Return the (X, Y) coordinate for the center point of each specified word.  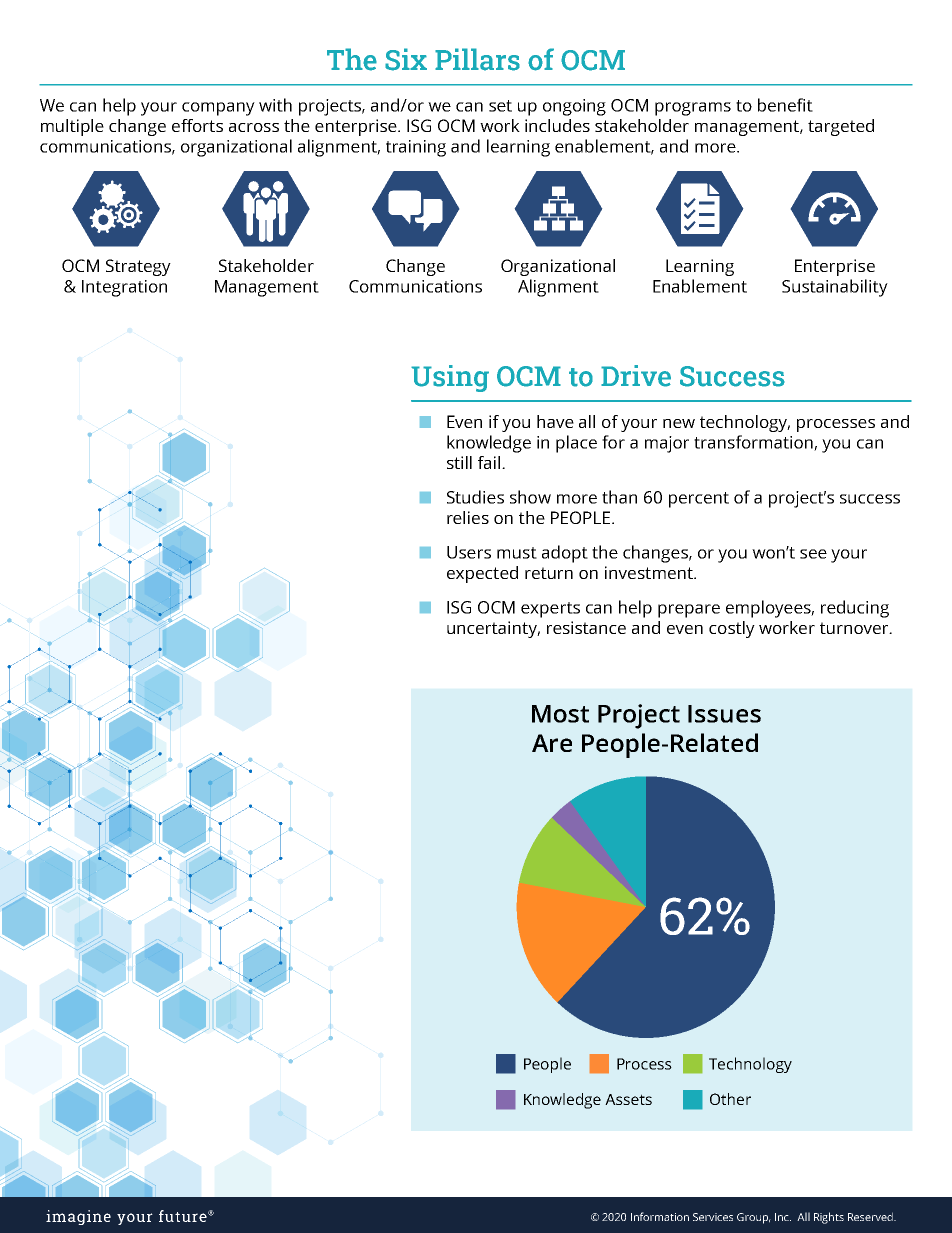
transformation (754, 443)
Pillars (477, 59)
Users (469, 552)
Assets (628, 1099)
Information (660, 1216)
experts (550, 610)
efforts (197, 125)
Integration (124, 288)
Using (450, 378)
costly (732, 629)
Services (713, 1217)
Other (730, 1099)
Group (754, 1218)
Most (560, 714)
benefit (785, 105)
